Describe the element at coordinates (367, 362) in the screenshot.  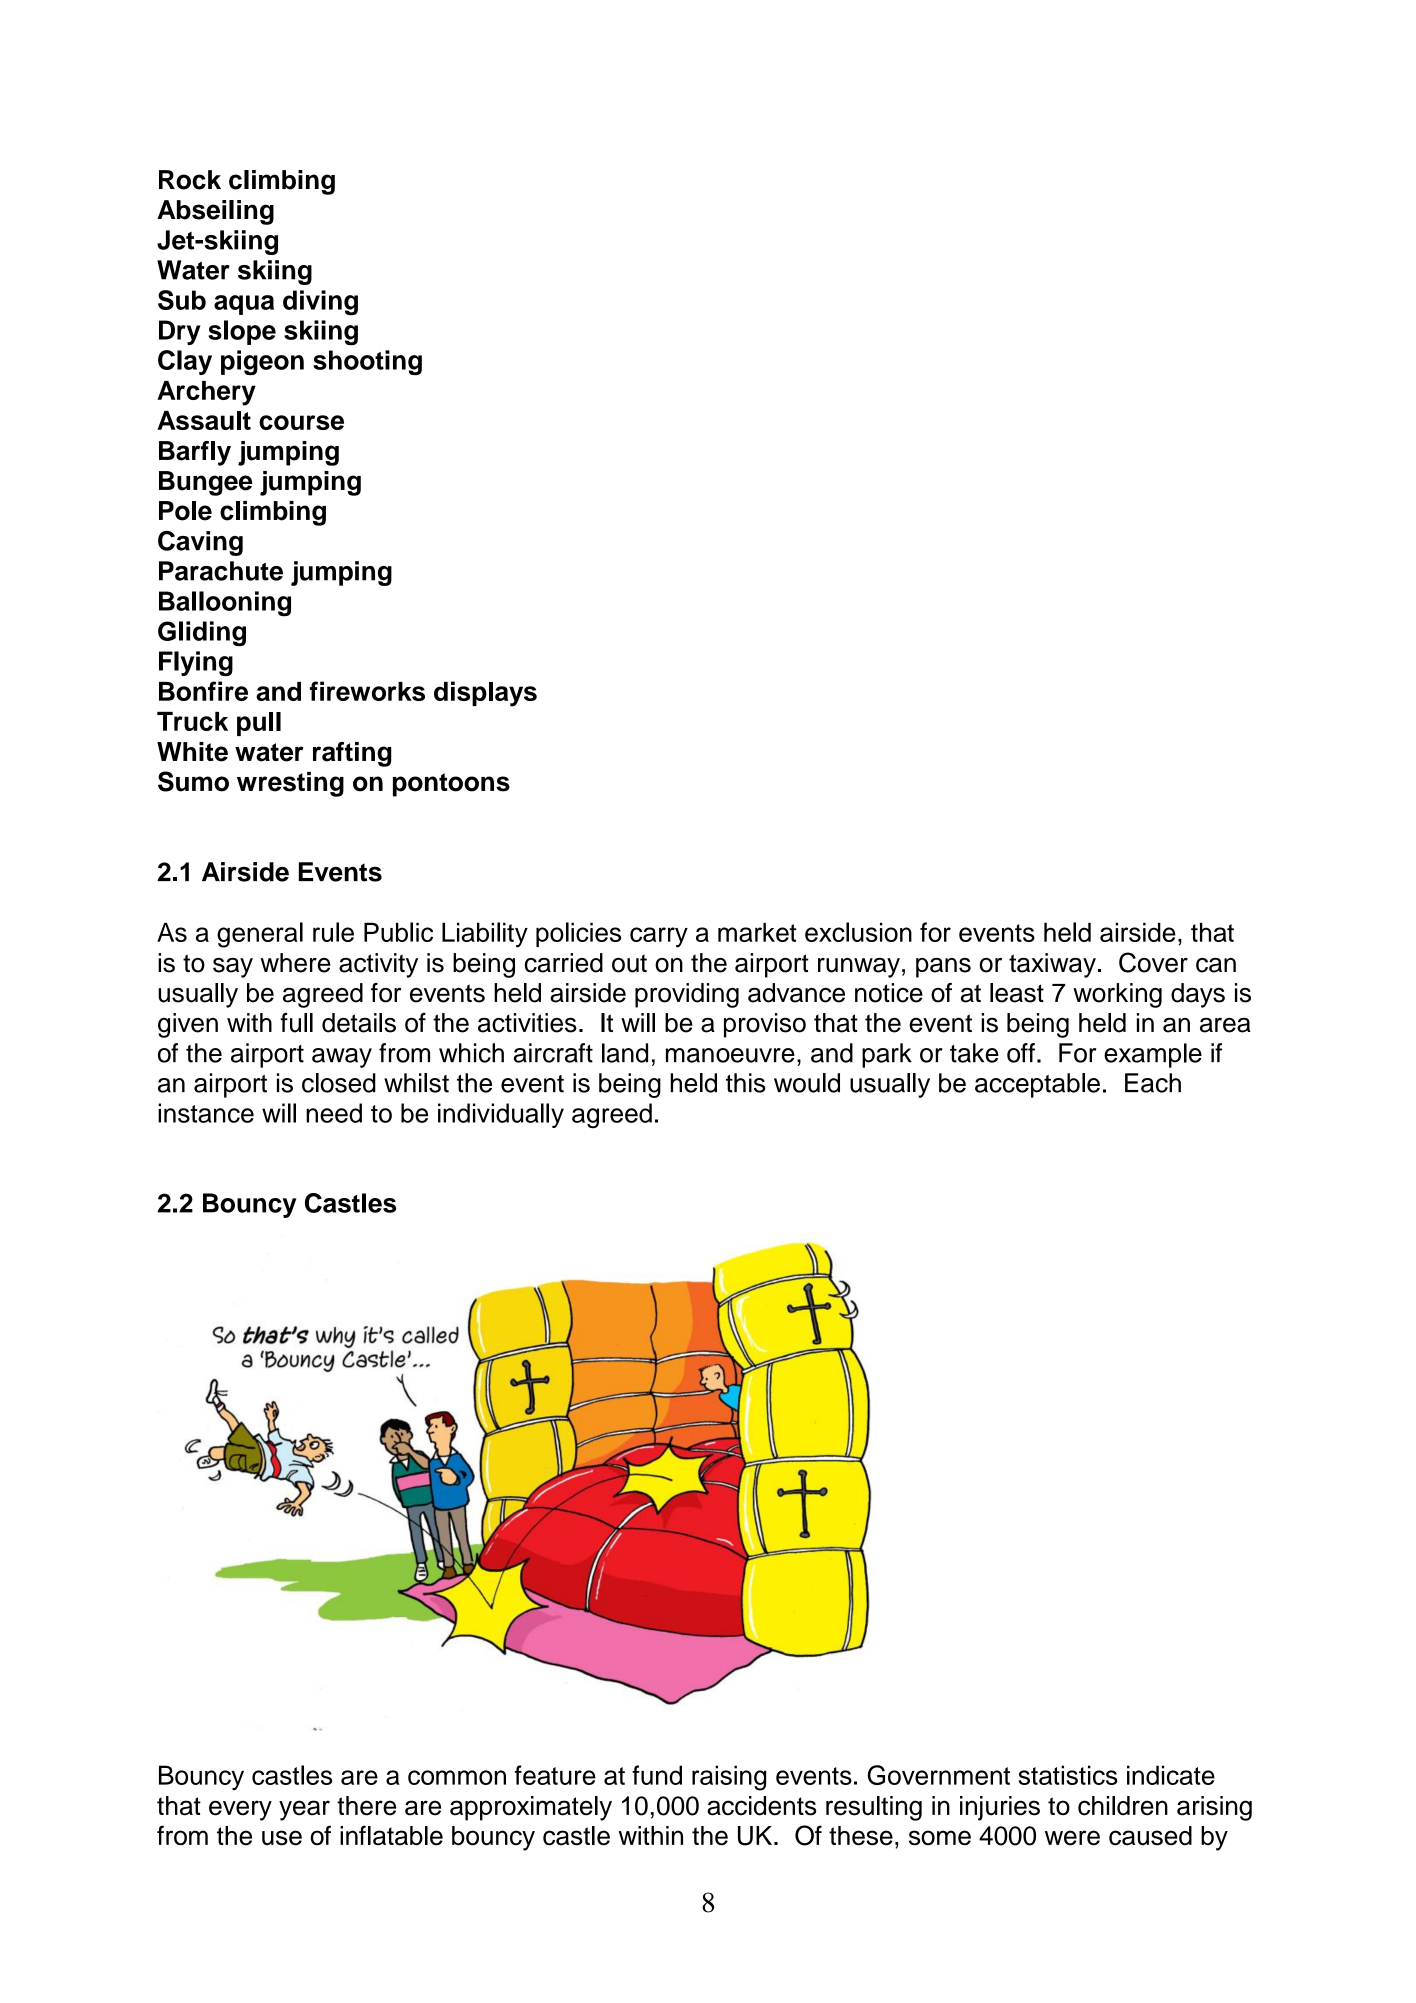
I see `shooting` at that location.
